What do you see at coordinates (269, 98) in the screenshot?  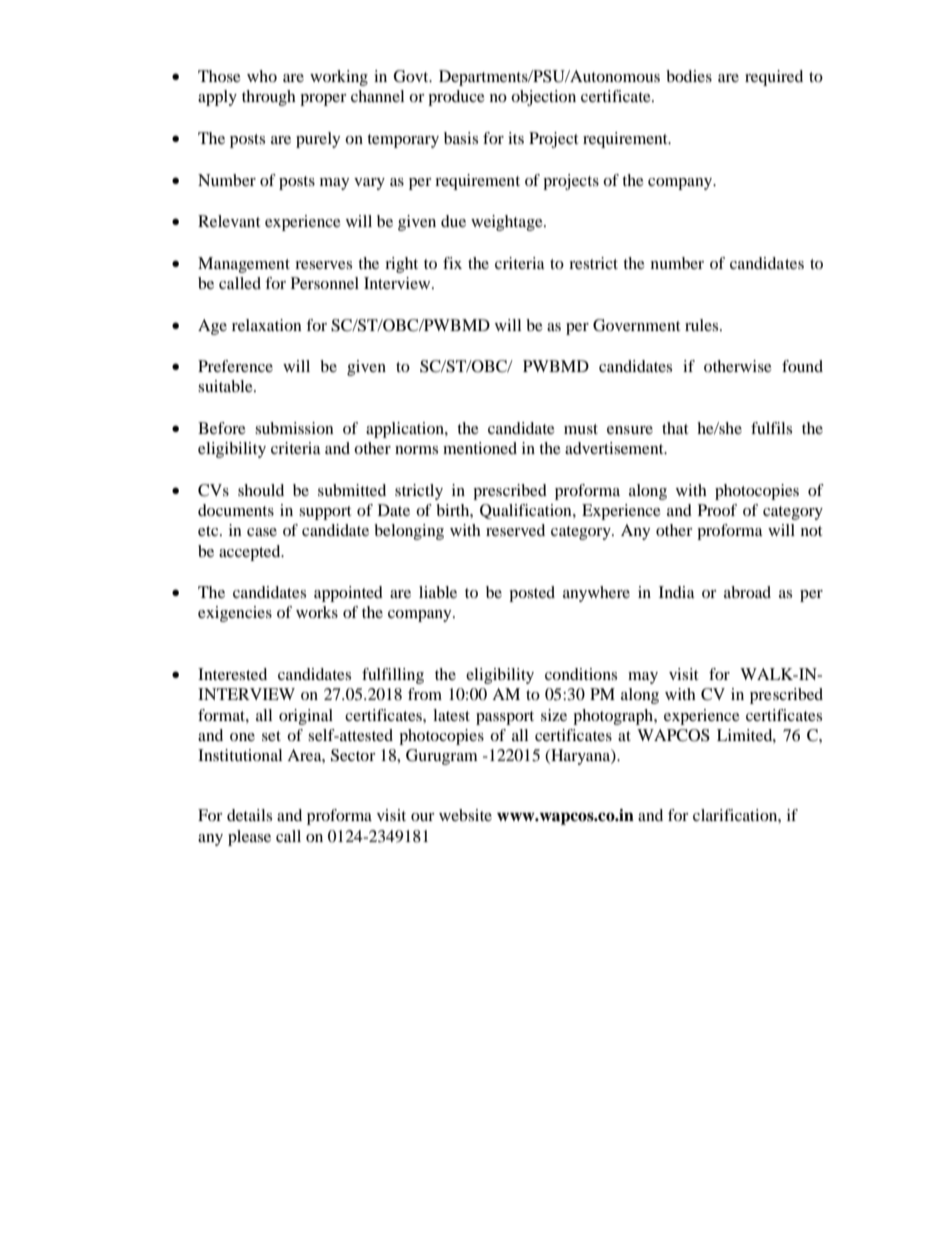 I see `through` at bounding box center [269, 98].
